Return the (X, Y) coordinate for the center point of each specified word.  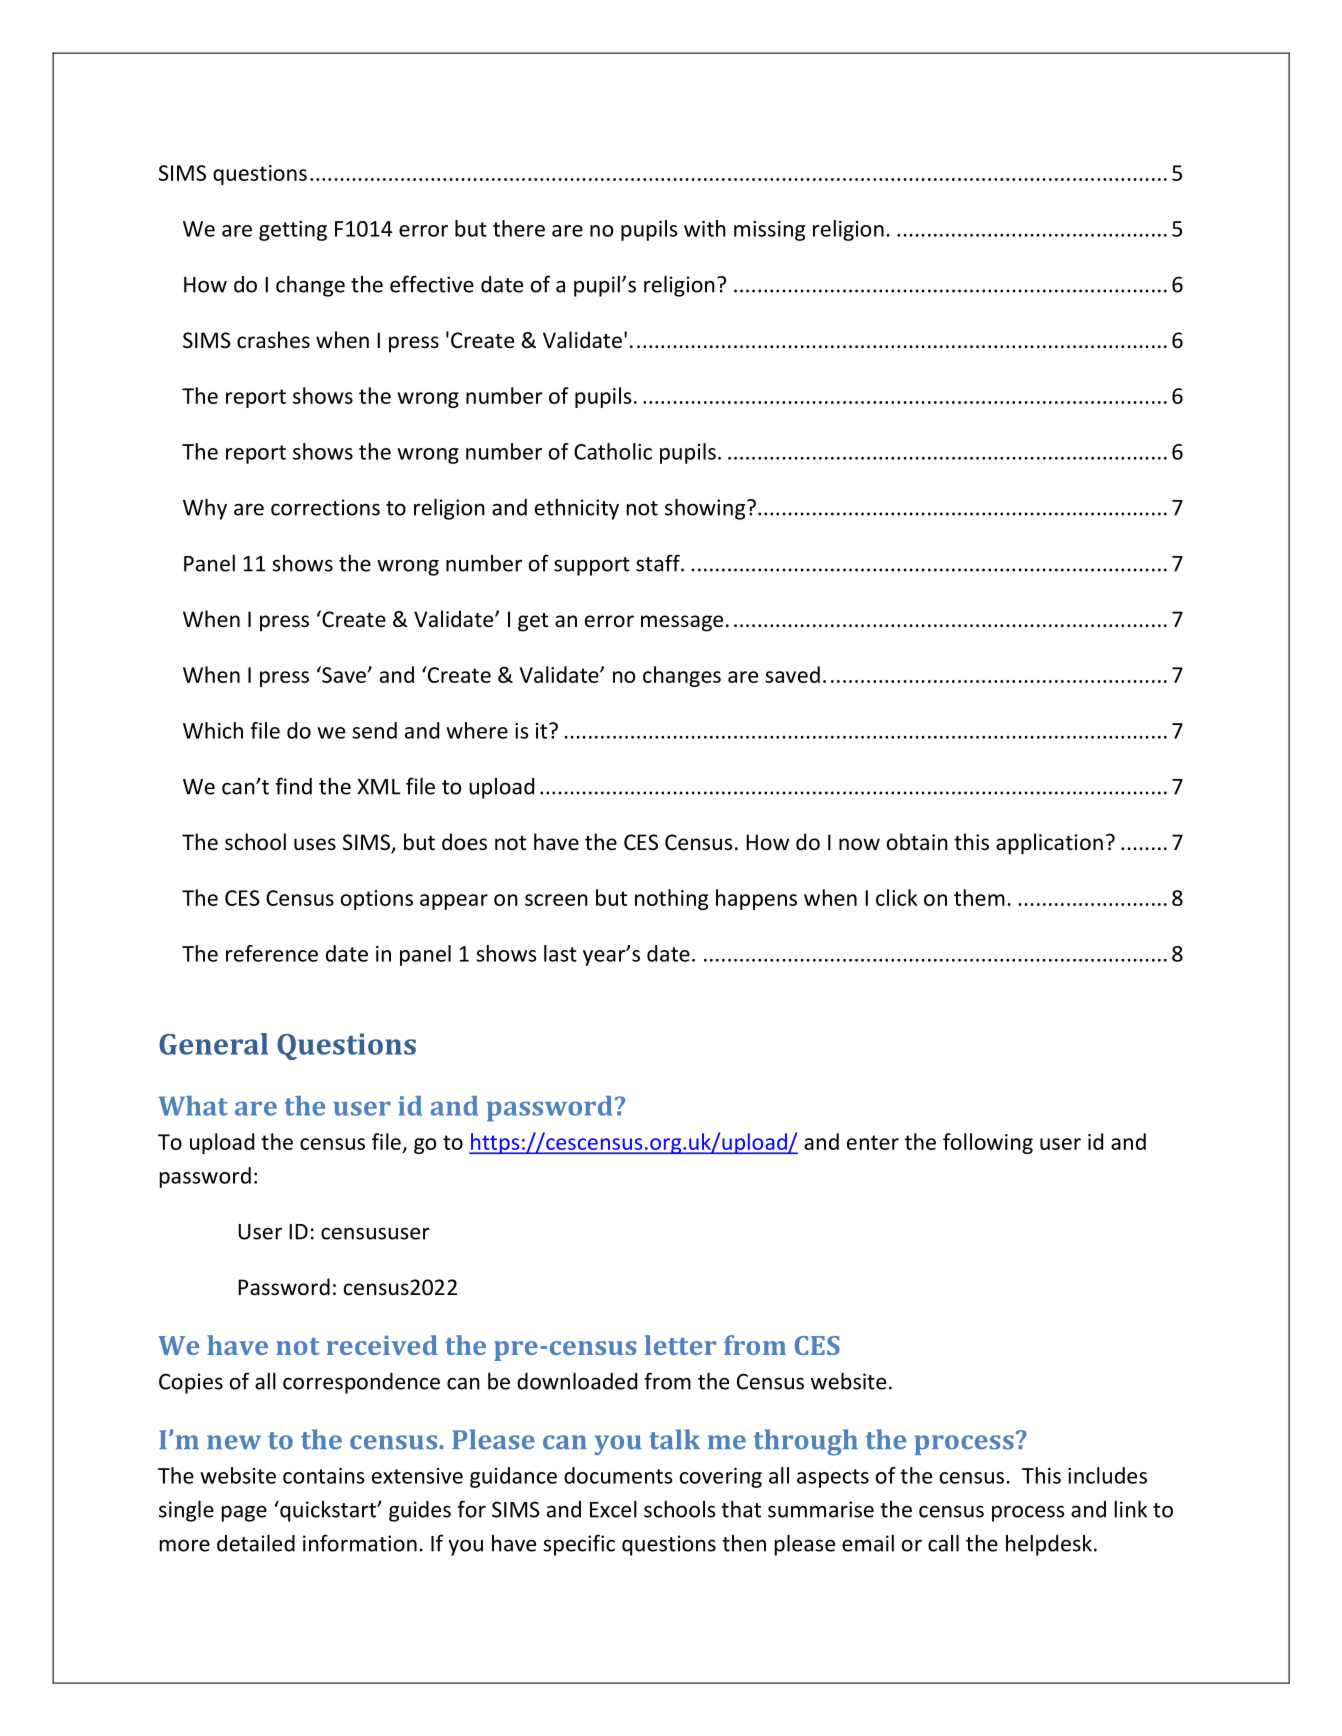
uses (315, 844)
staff (659, 563)
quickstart (328, 1511)
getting (293, 231)
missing (769, 231)
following (988, 1143)
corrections (325, 507)
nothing (671, 899)
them (979, 897)
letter (680, 1345)
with (705, 228)
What (193, 1106)
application (1049, 844)
